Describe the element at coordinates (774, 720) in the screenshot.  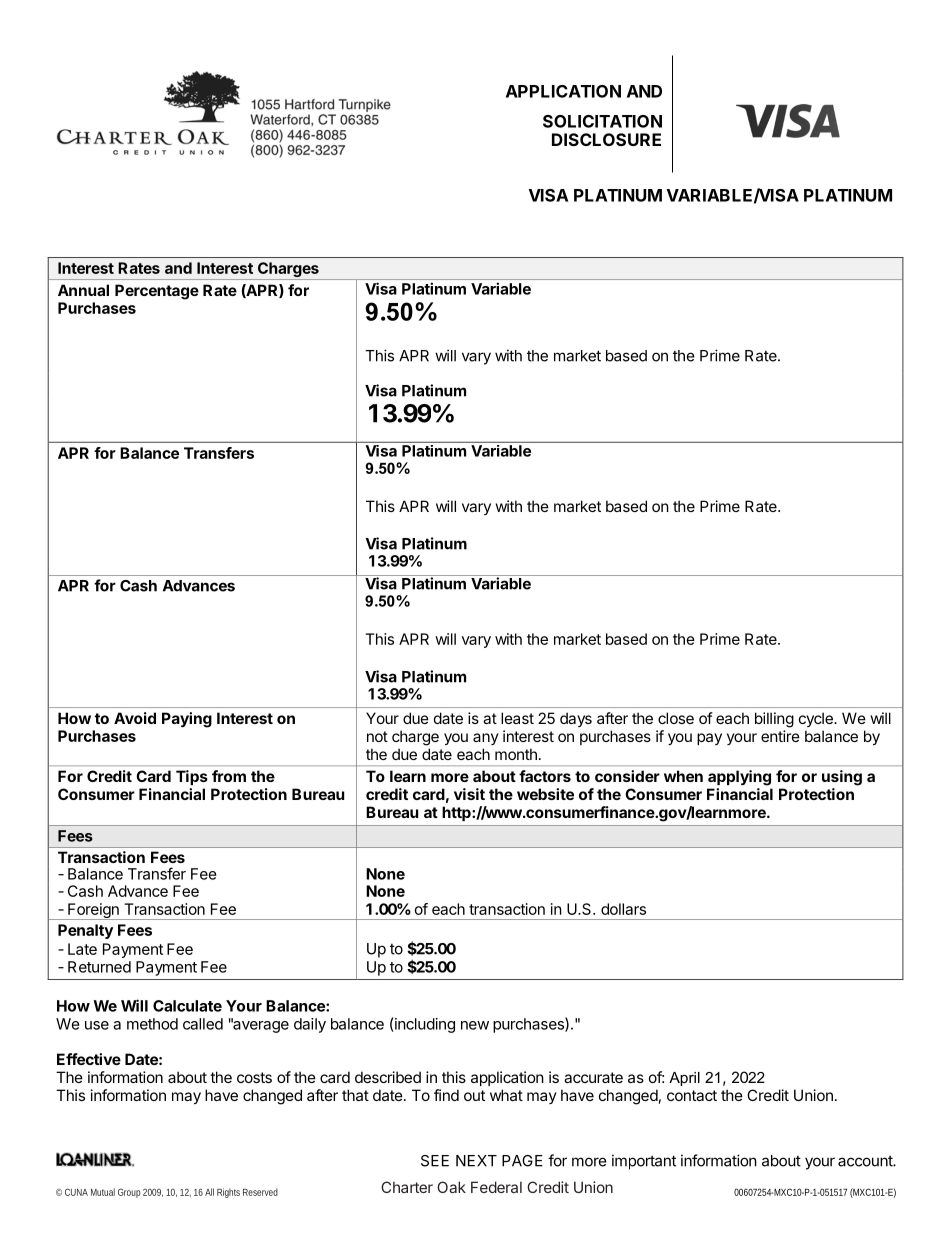
I see `billing` at that location.
